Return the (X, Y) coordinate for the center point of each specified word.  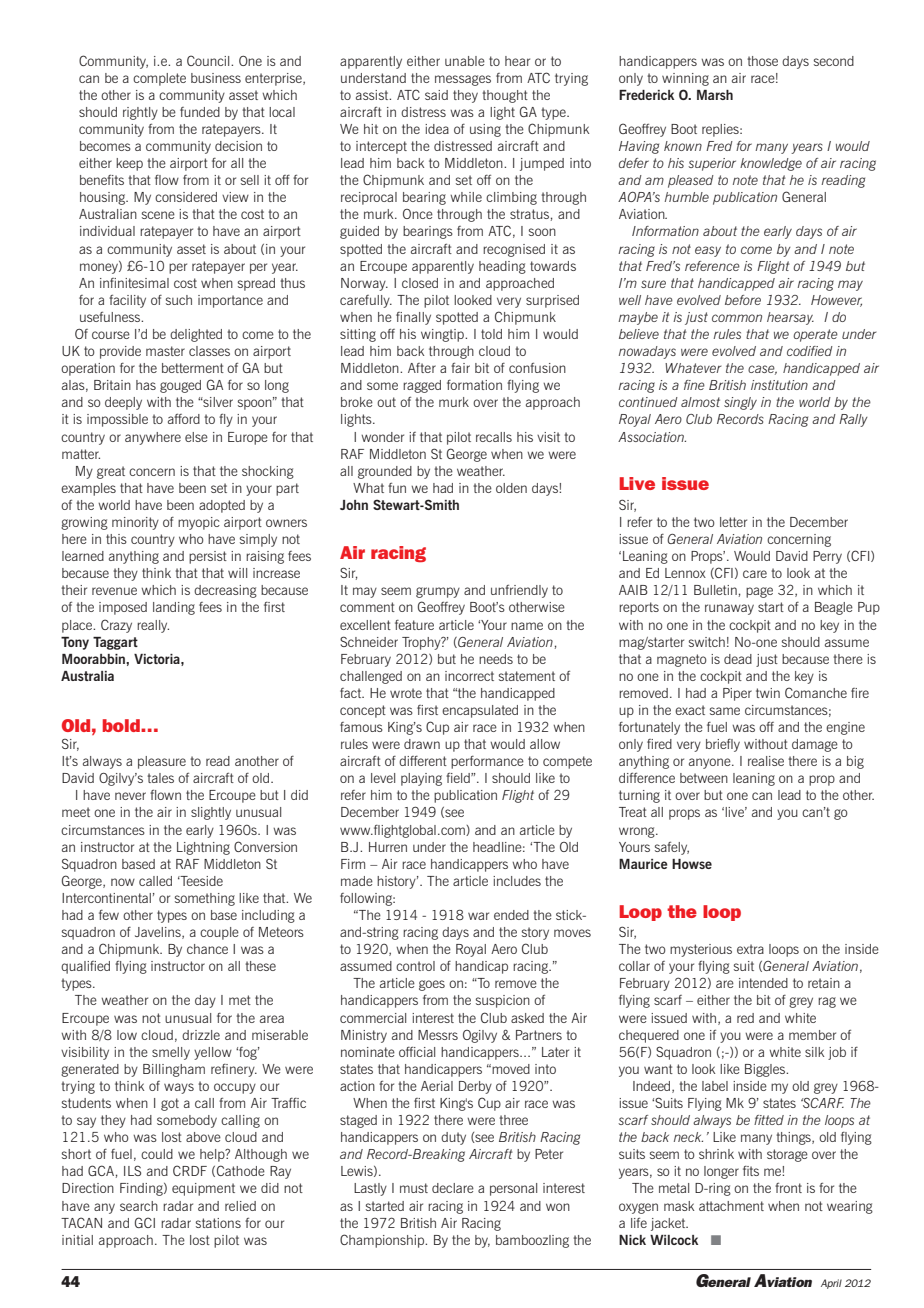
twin (768, 693)
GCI (145, 1222)
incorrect (469, 676)
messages (463, 80)
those (762, 61)
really (153, 626)
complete (159, 79)
